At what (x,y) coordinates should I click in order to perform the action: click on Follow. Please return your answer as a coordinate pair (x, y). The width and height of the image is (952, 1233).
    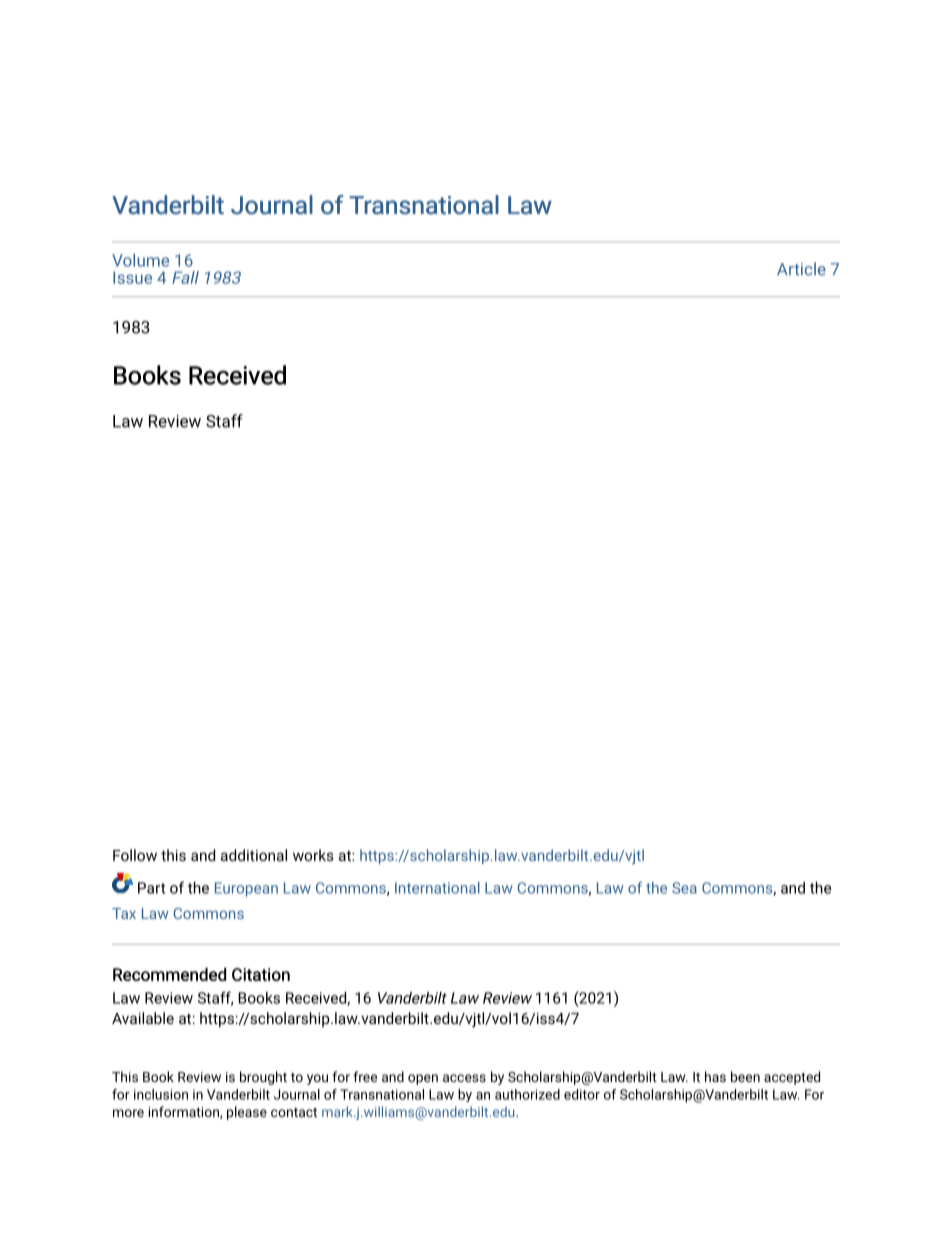
    Looking at the image, I should click on (135, 855).
